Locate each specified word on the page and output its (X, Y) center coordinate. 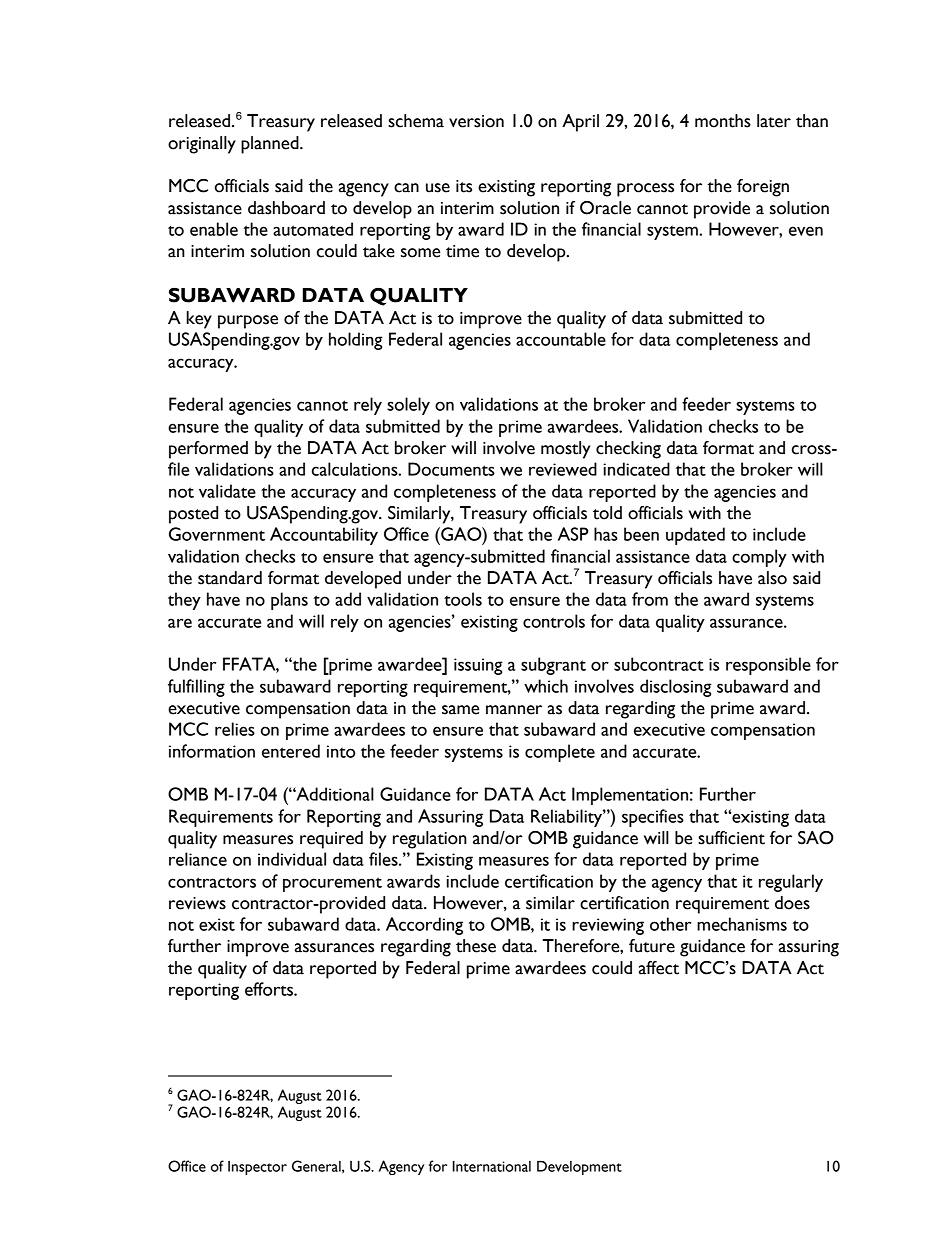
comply (759, 558)
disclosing (676, 688)
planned (271, 145)
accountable (561, 339)
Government (217, 534)
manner (514, 710)
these (476, 946)
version (476, 121)
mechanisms (742, 924)
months (723, 121)
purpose (248, 322)
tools (463, 599)
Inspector (257, 1168)
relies (235, 729)
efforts (270, 989)
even (806, 231)
